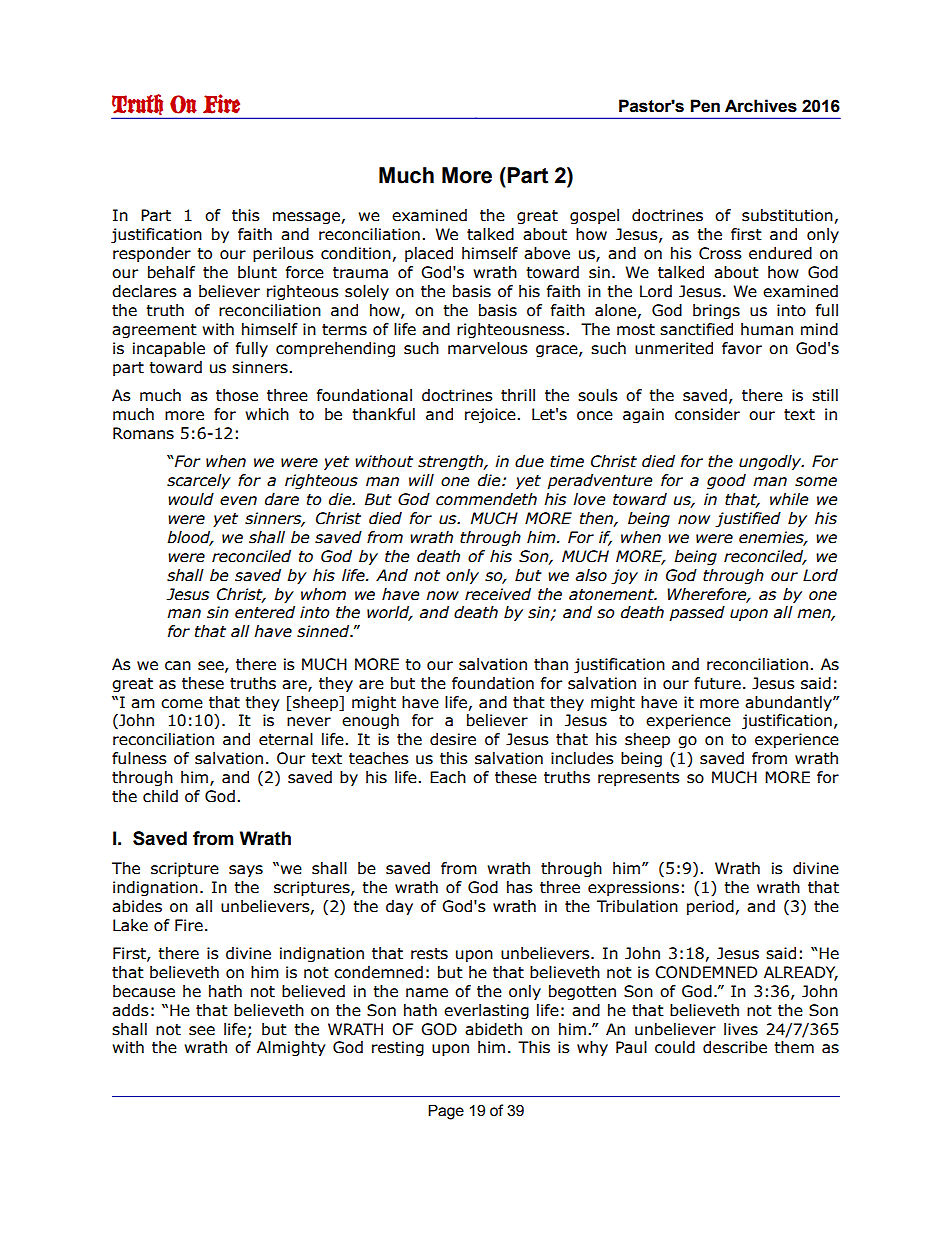 The image size is (952, 1233). What do you see at coordinates (761, 106) in the image?
I see `Archives` at bounding box center [761, 106].
